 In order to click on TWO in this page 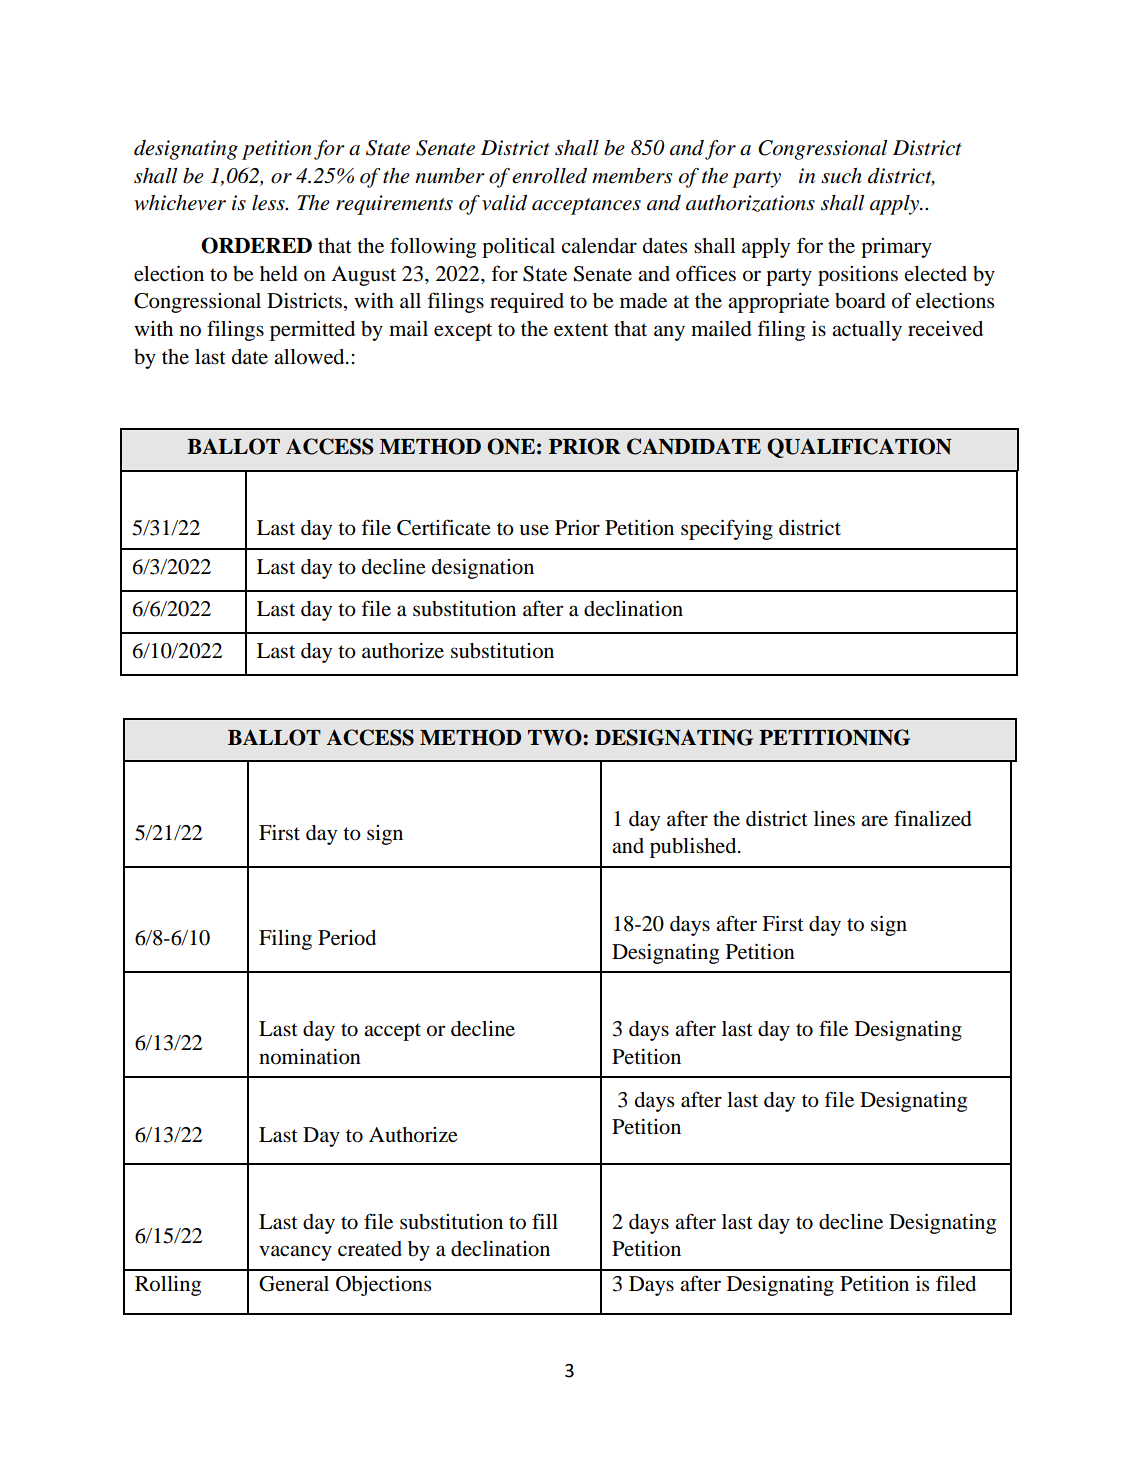, I will do `click(556, 737)`.
